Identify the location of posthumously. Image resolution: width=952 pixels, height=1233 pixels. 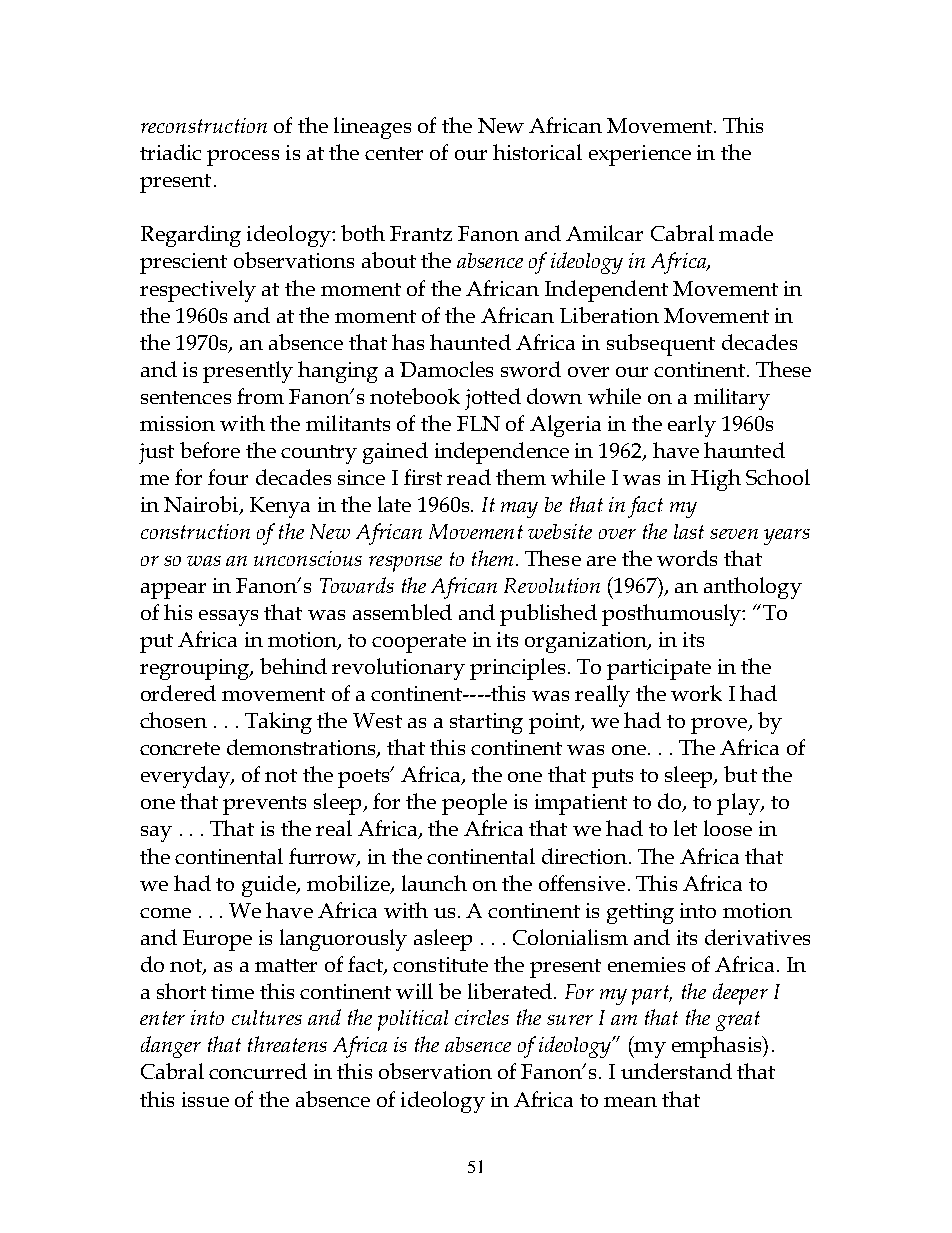
(673, 615).
